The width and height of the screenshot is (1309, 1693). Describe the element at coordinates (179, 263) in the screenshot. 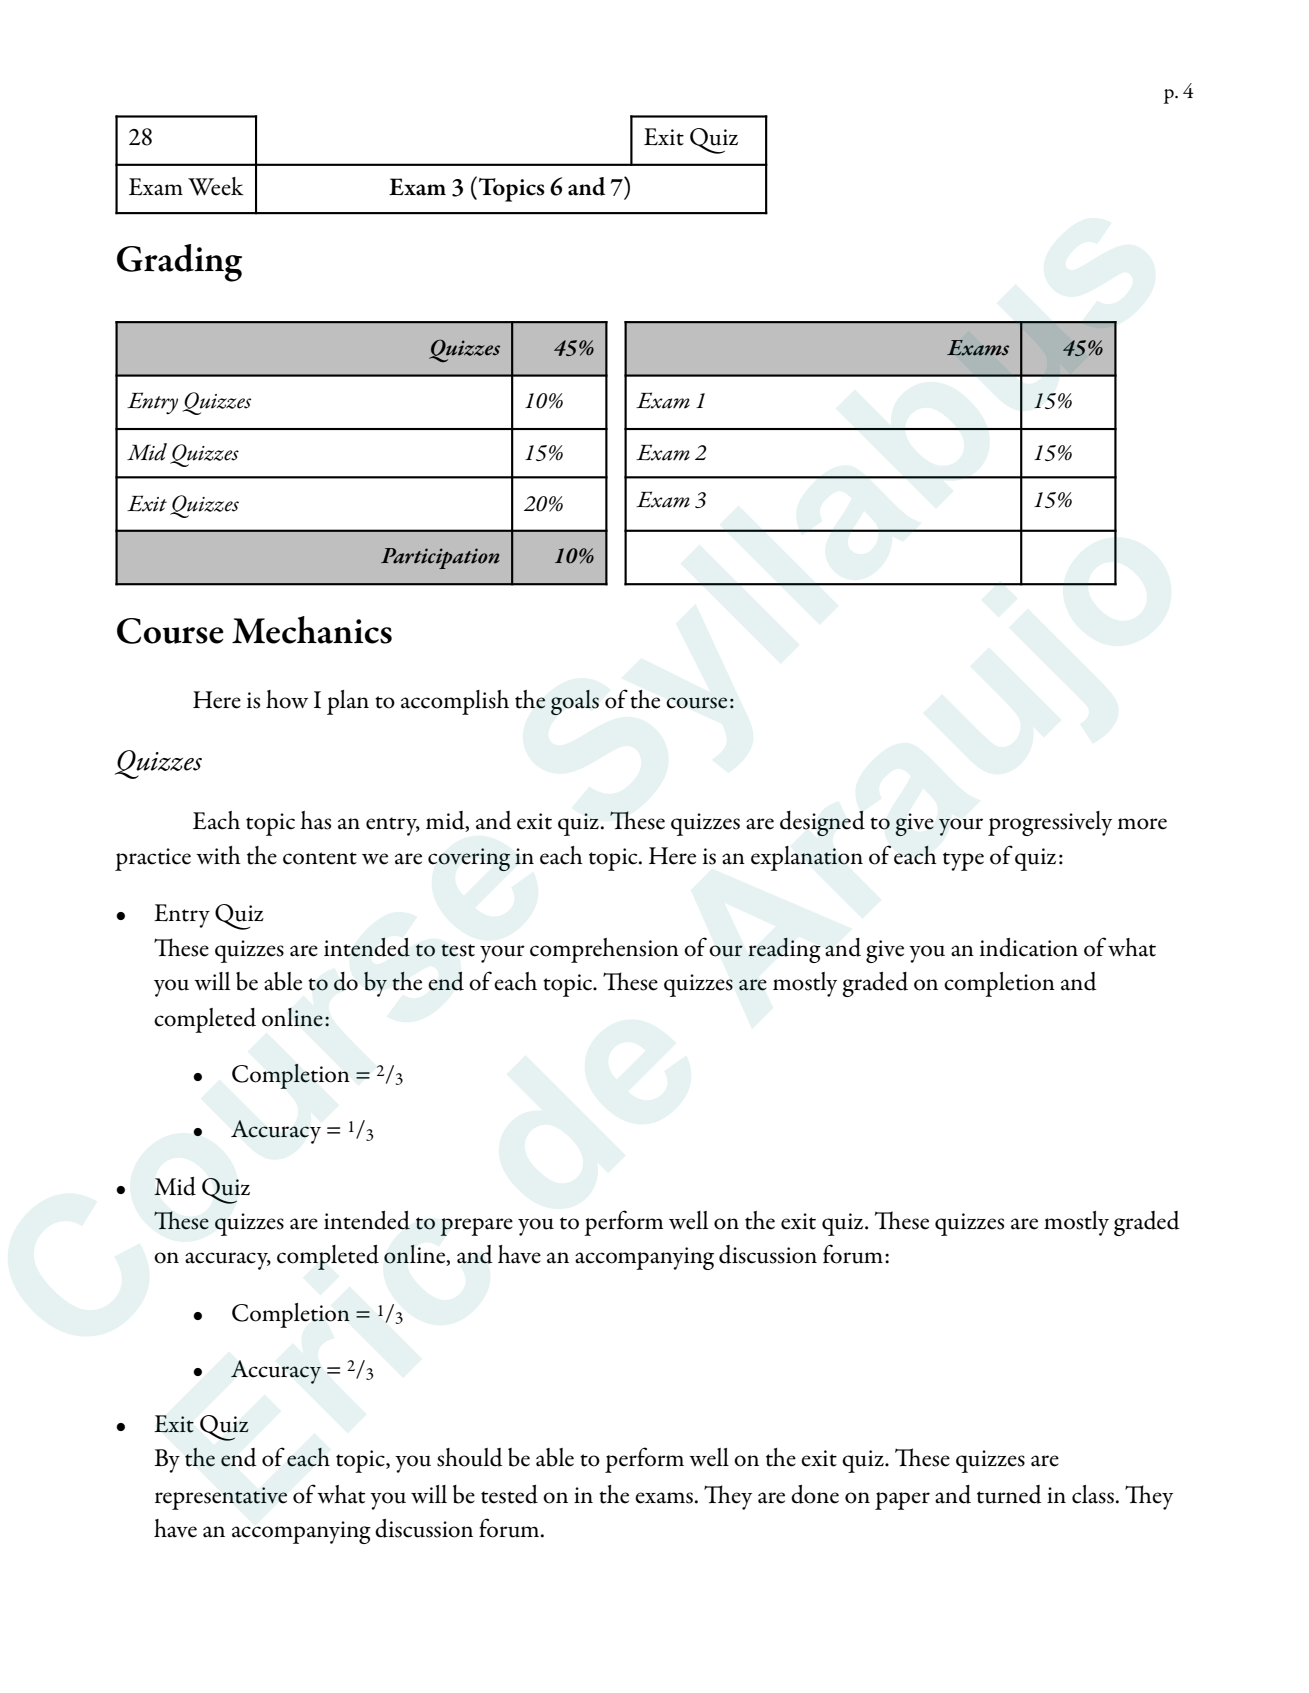

I see `Grading` at that location.
